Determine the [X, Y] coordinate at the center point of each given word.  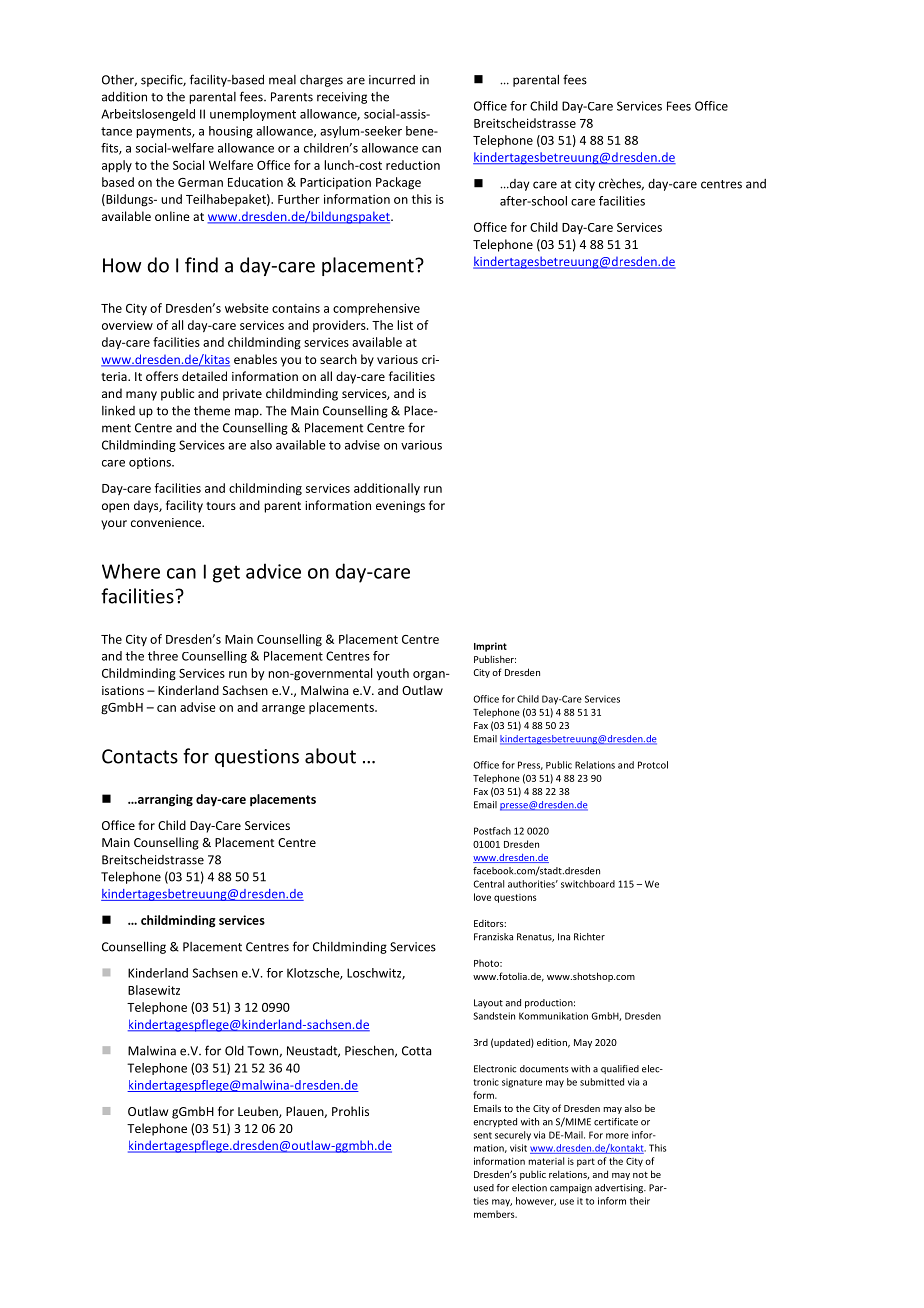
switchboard [588, 884]
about [330, 756]
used [484, 1188]
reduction [413, 165]
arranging [164, 800]
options [151, 463]
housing [231, 132]
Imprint [490, 647]
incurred [392, 80]
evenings [400, 507]
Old [234, 1050]
